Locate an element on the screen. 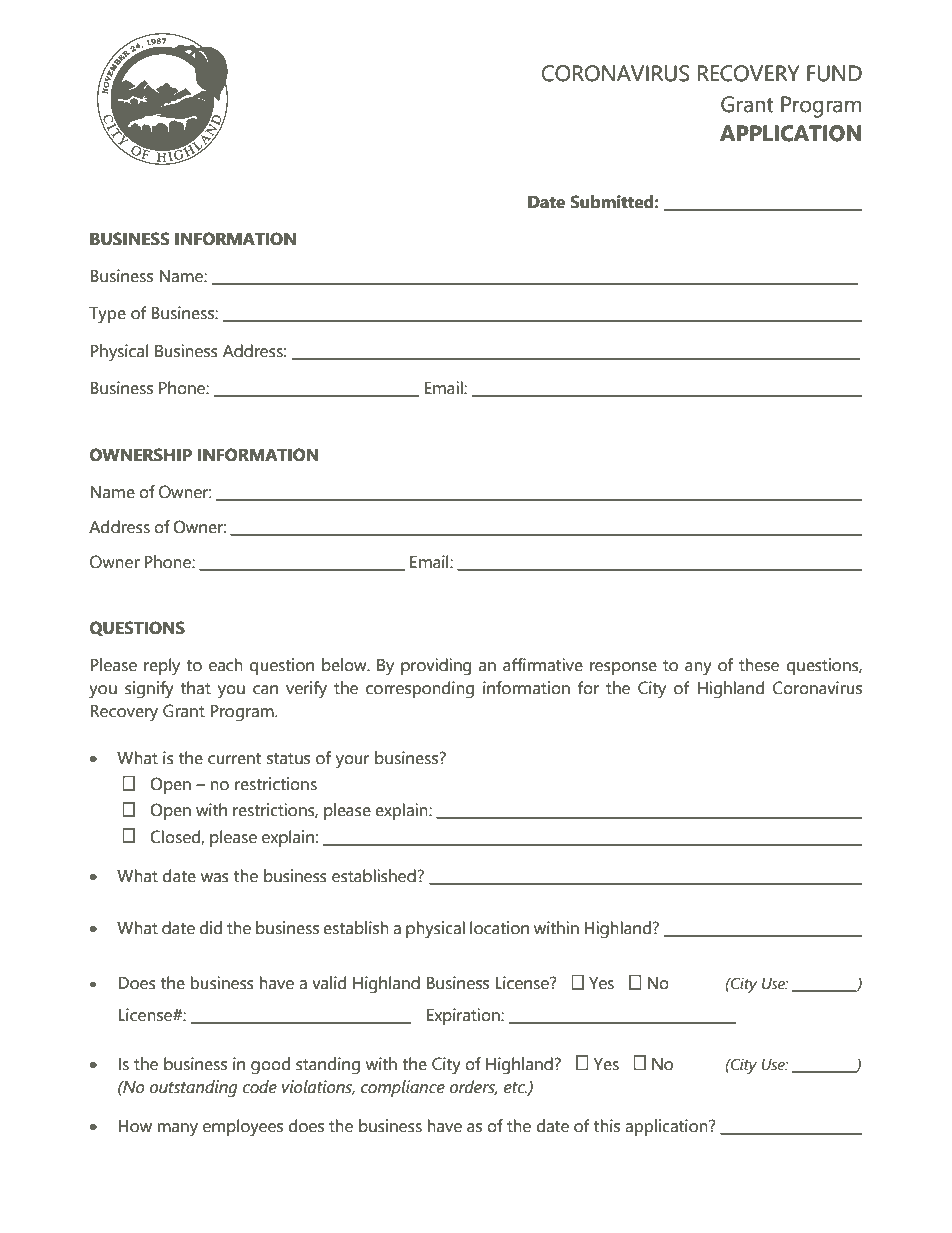 The width and height of the screenshot is (952, 1233). each is located at coordinates (226, 665).
